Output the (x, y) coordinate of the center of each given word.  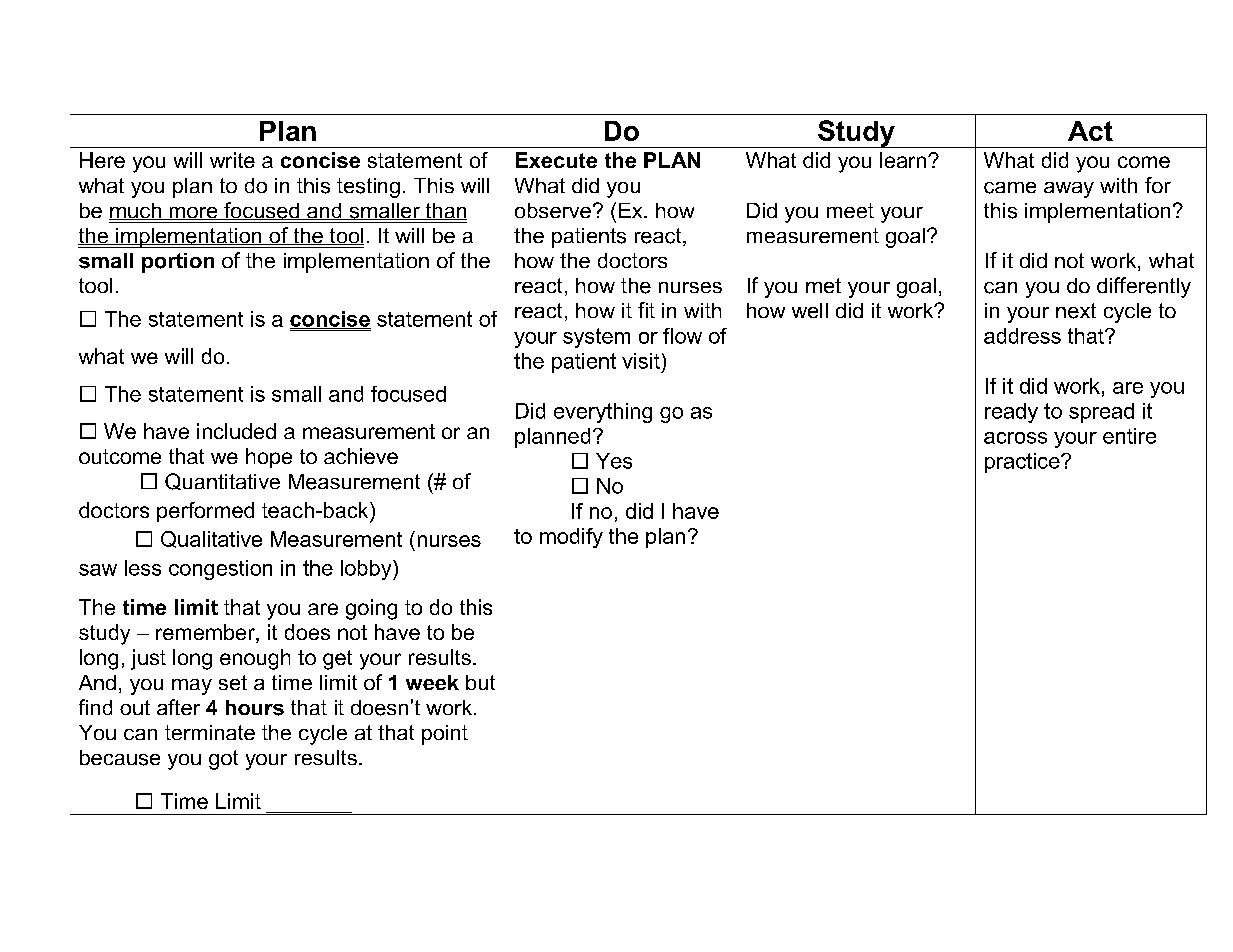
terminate (210, 732)
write (232, 160)
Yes (614, 461)
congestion (220, 570)
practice (1023, 463)
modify (571, 538)
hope (269, 458)
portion (178, 263)
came (1010, 188)
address (1022, 336)
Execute (556, 160)
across (1015, 438)
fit (646, 310)
